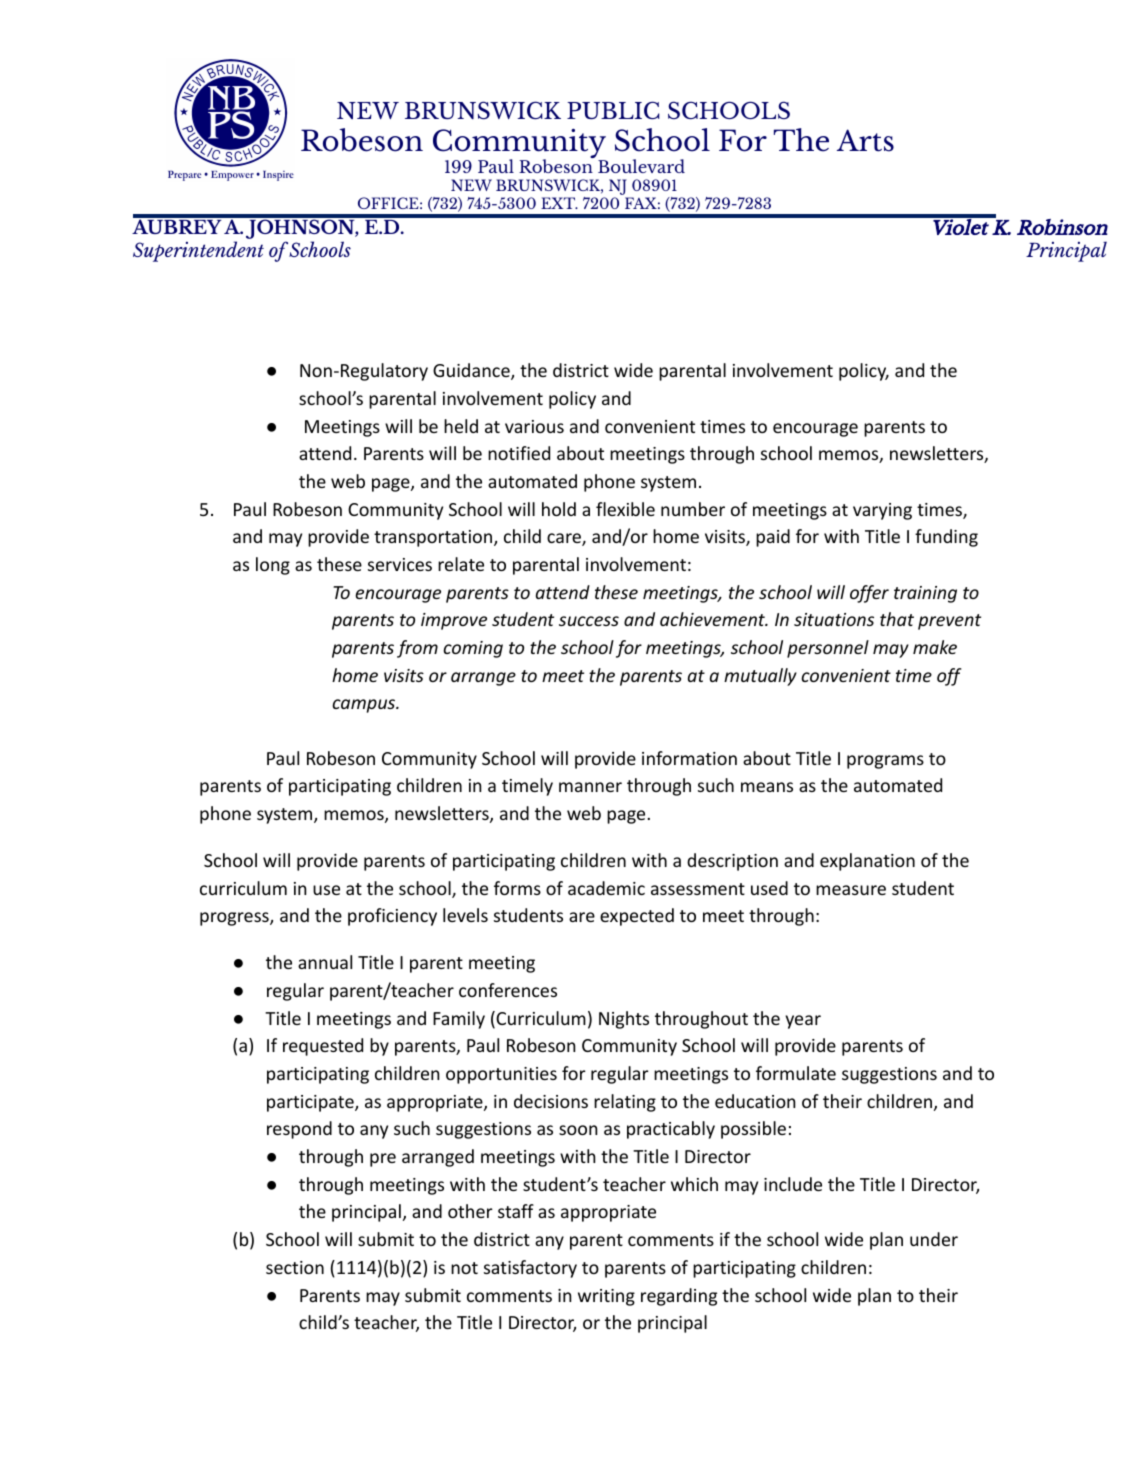 This page has height=1461, width=1129. Describe the element at coordinates (589, 621) in the page. I see `success` at that location.
